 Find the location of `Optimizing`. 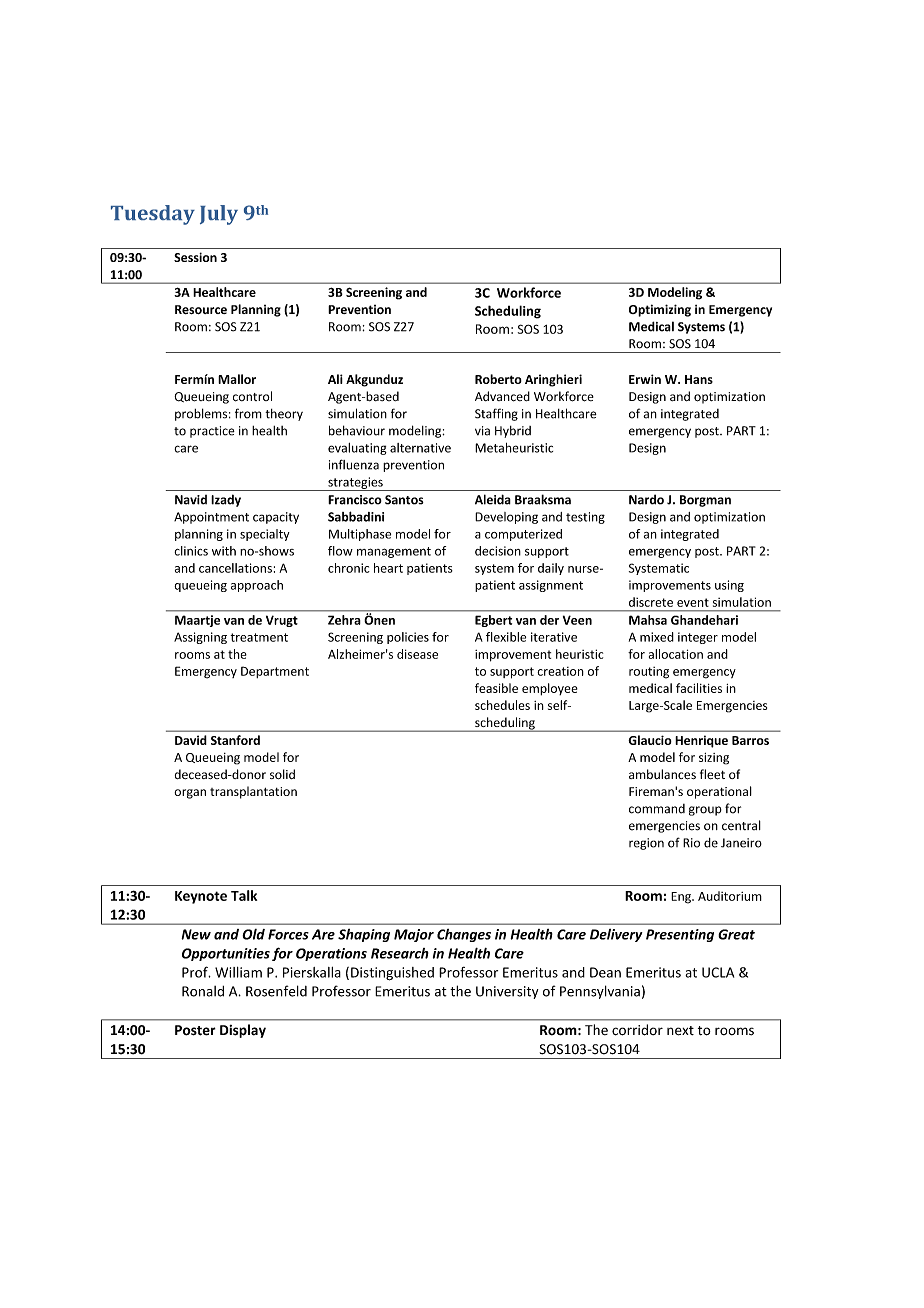

Optimizing is located at coordinates (660, 310).
